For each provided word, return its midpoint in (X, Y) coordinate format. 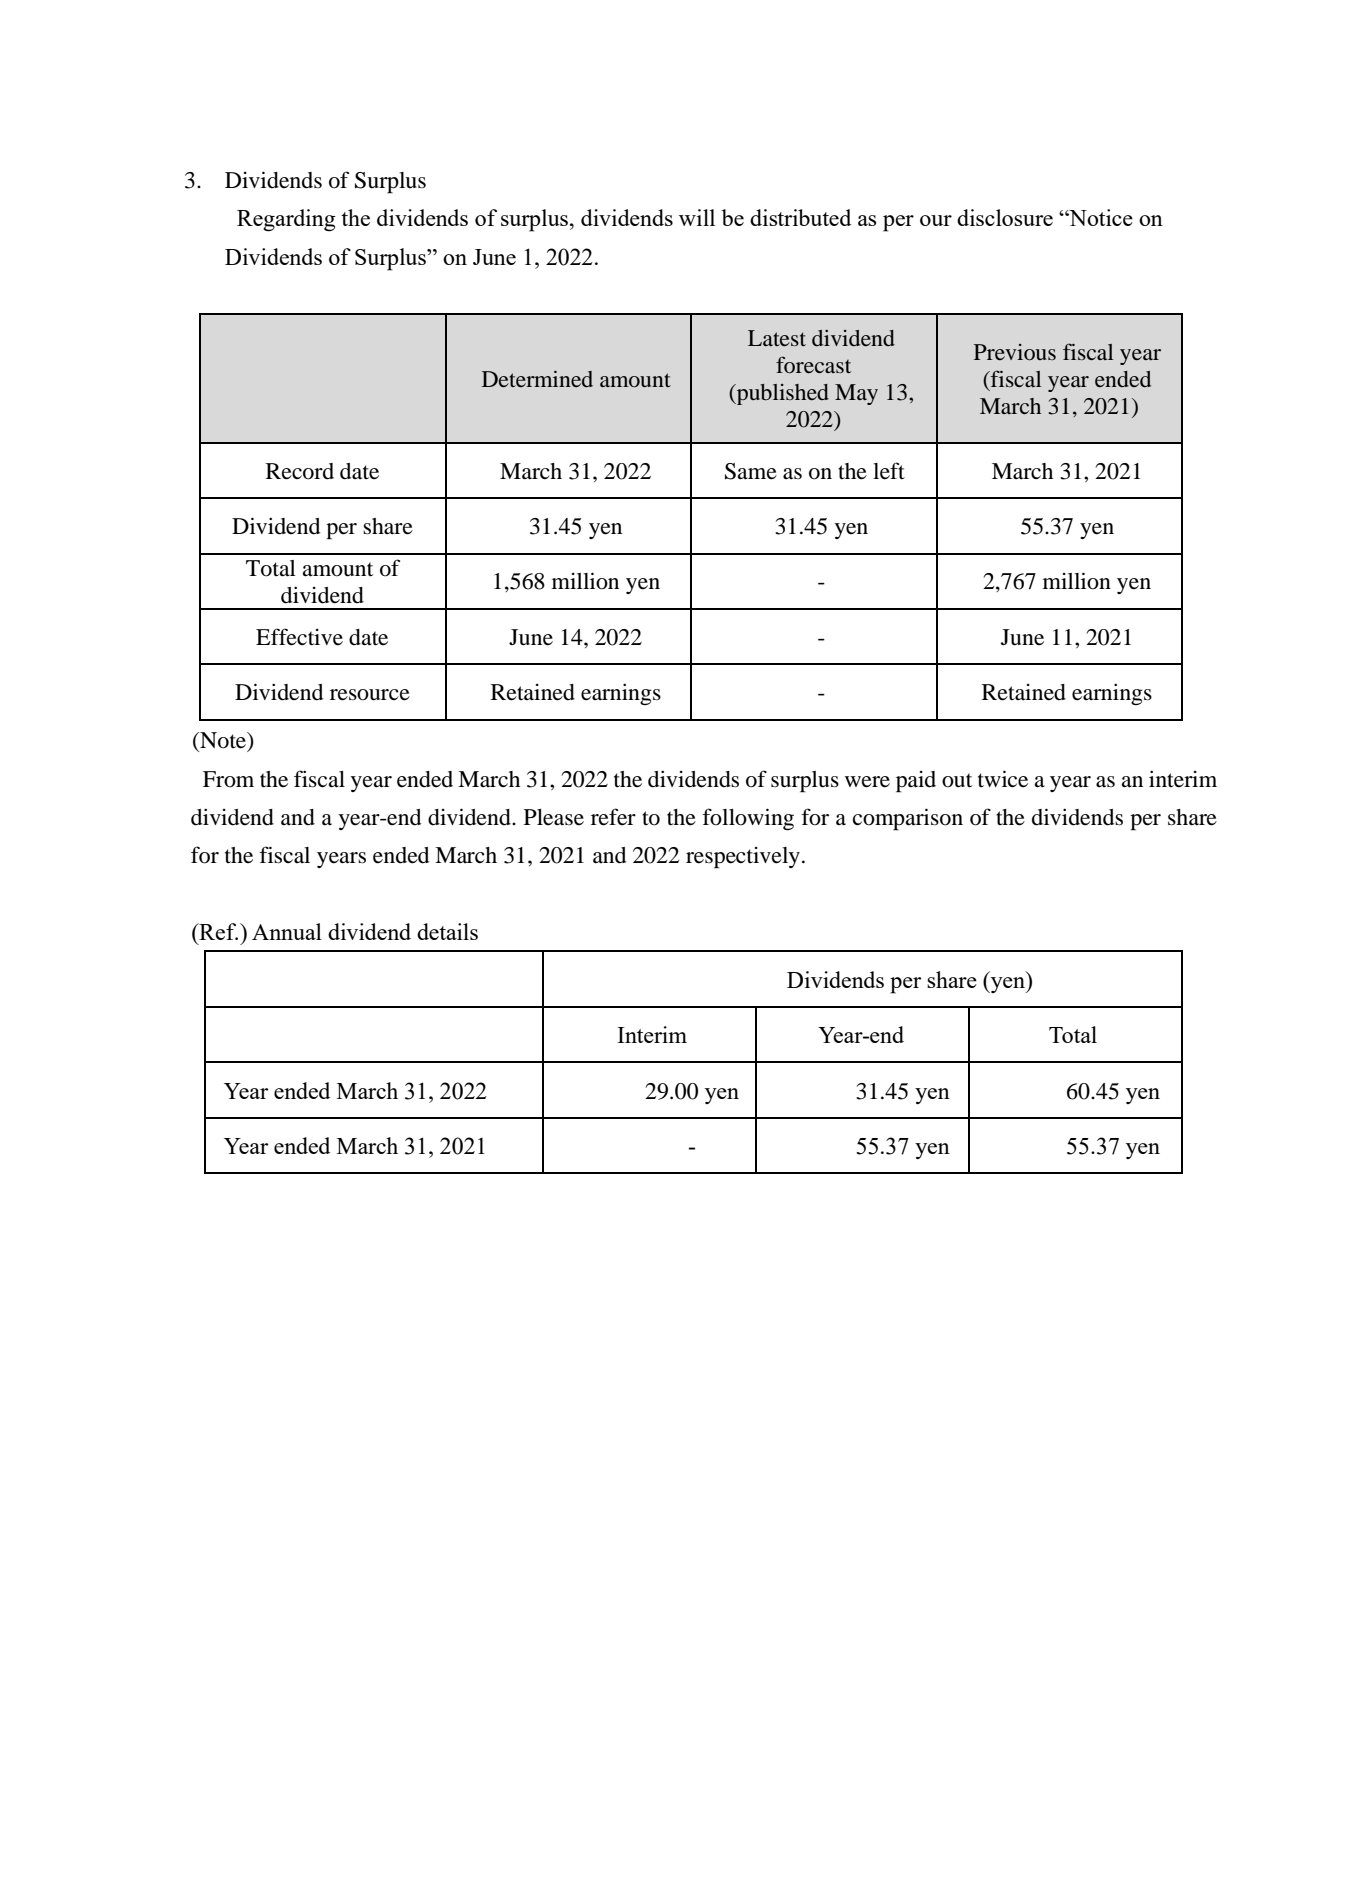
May (856, 394)
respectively (743, 858)
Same (751, 471)
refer (613, 817)
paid (916, 782)
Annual (287, 931)
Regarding (286, 220)
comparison (908, 819)
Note (223, 740)
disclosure (1005, 217)
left (889, 471)
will (697, 217)
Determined (537, 379)
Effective (299, 637)
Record (300, 471)
